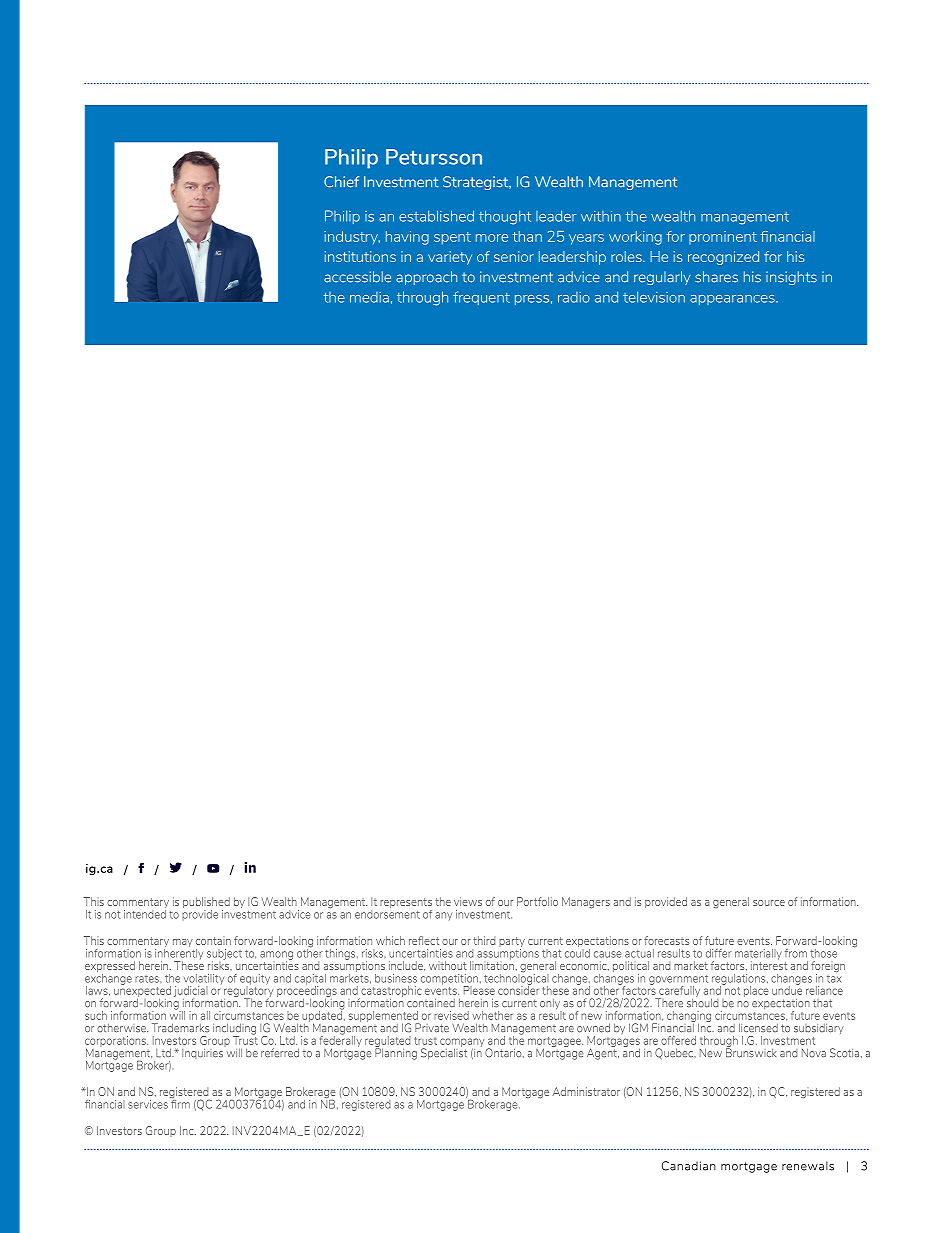 Image resolution: width=952 pixels, height=1233 pixels. What do you see at coordinates (206, 904) in the screenshot?
I see `published` at bounding box center [206, 904].
